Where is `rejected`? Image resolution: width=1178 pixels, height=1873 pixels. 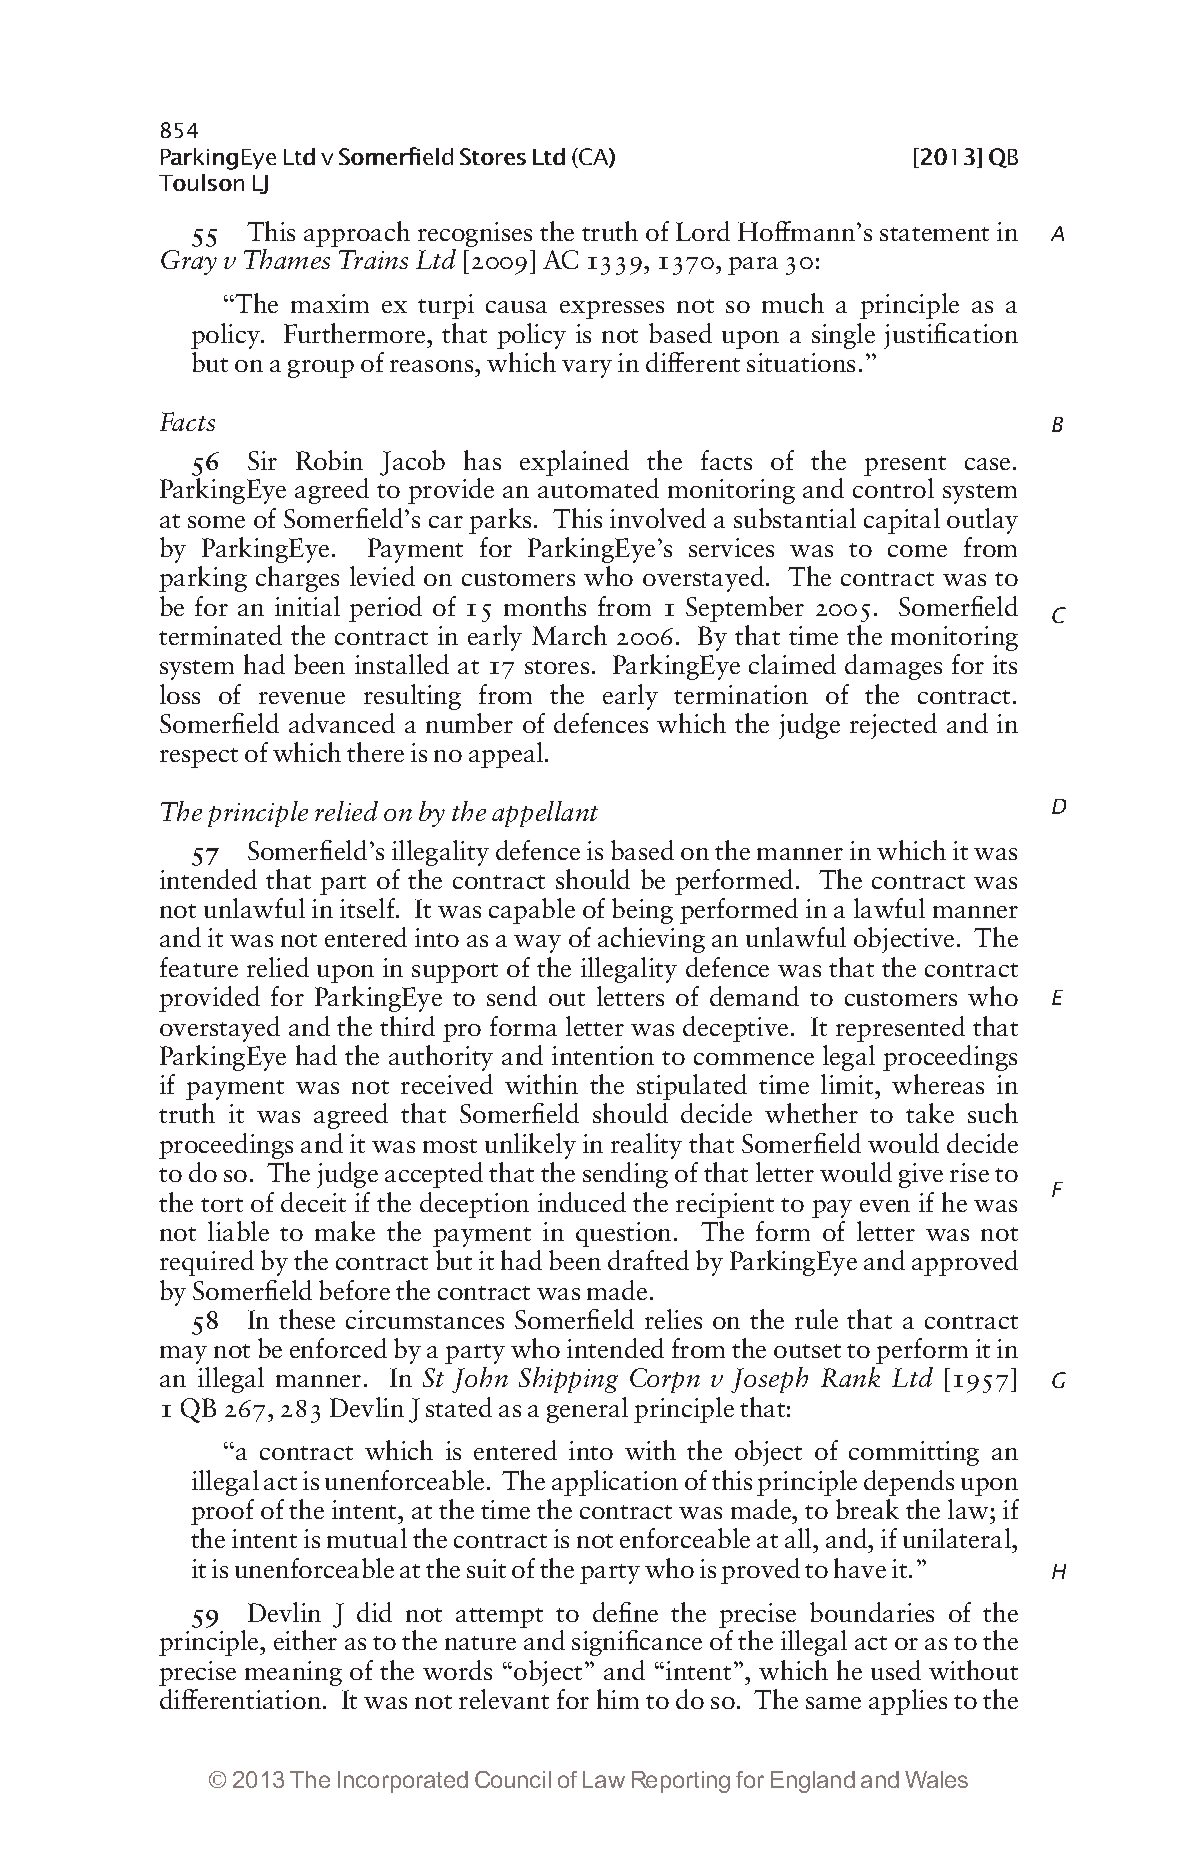 rejected is located at coordinates (893, 726).
